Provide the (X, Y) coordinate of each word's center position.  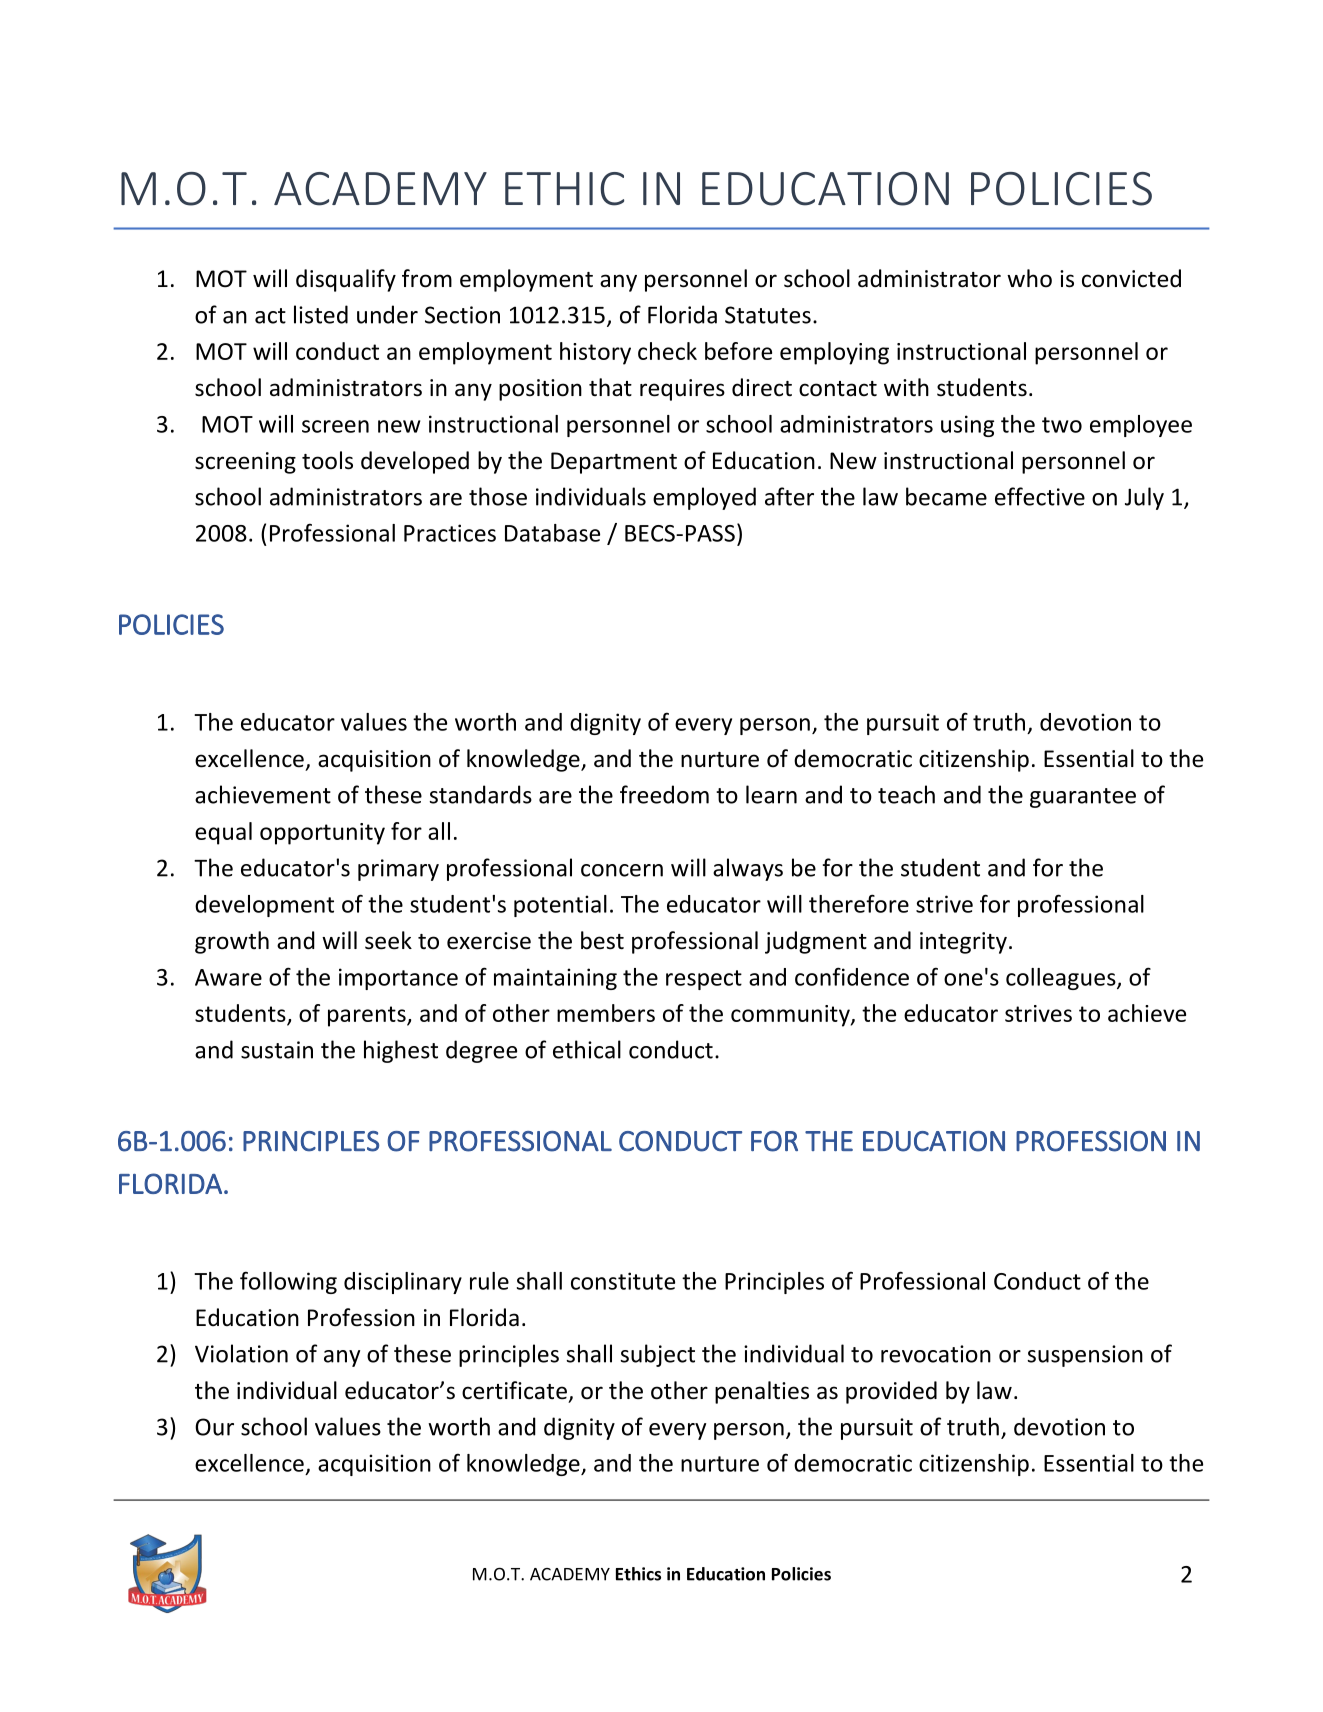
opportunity (322, 834)
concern (622, 870)
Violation (241, 1353)
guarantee (1083, 798)
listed (321, 314)
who (1029, 278)
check (667, 351)
